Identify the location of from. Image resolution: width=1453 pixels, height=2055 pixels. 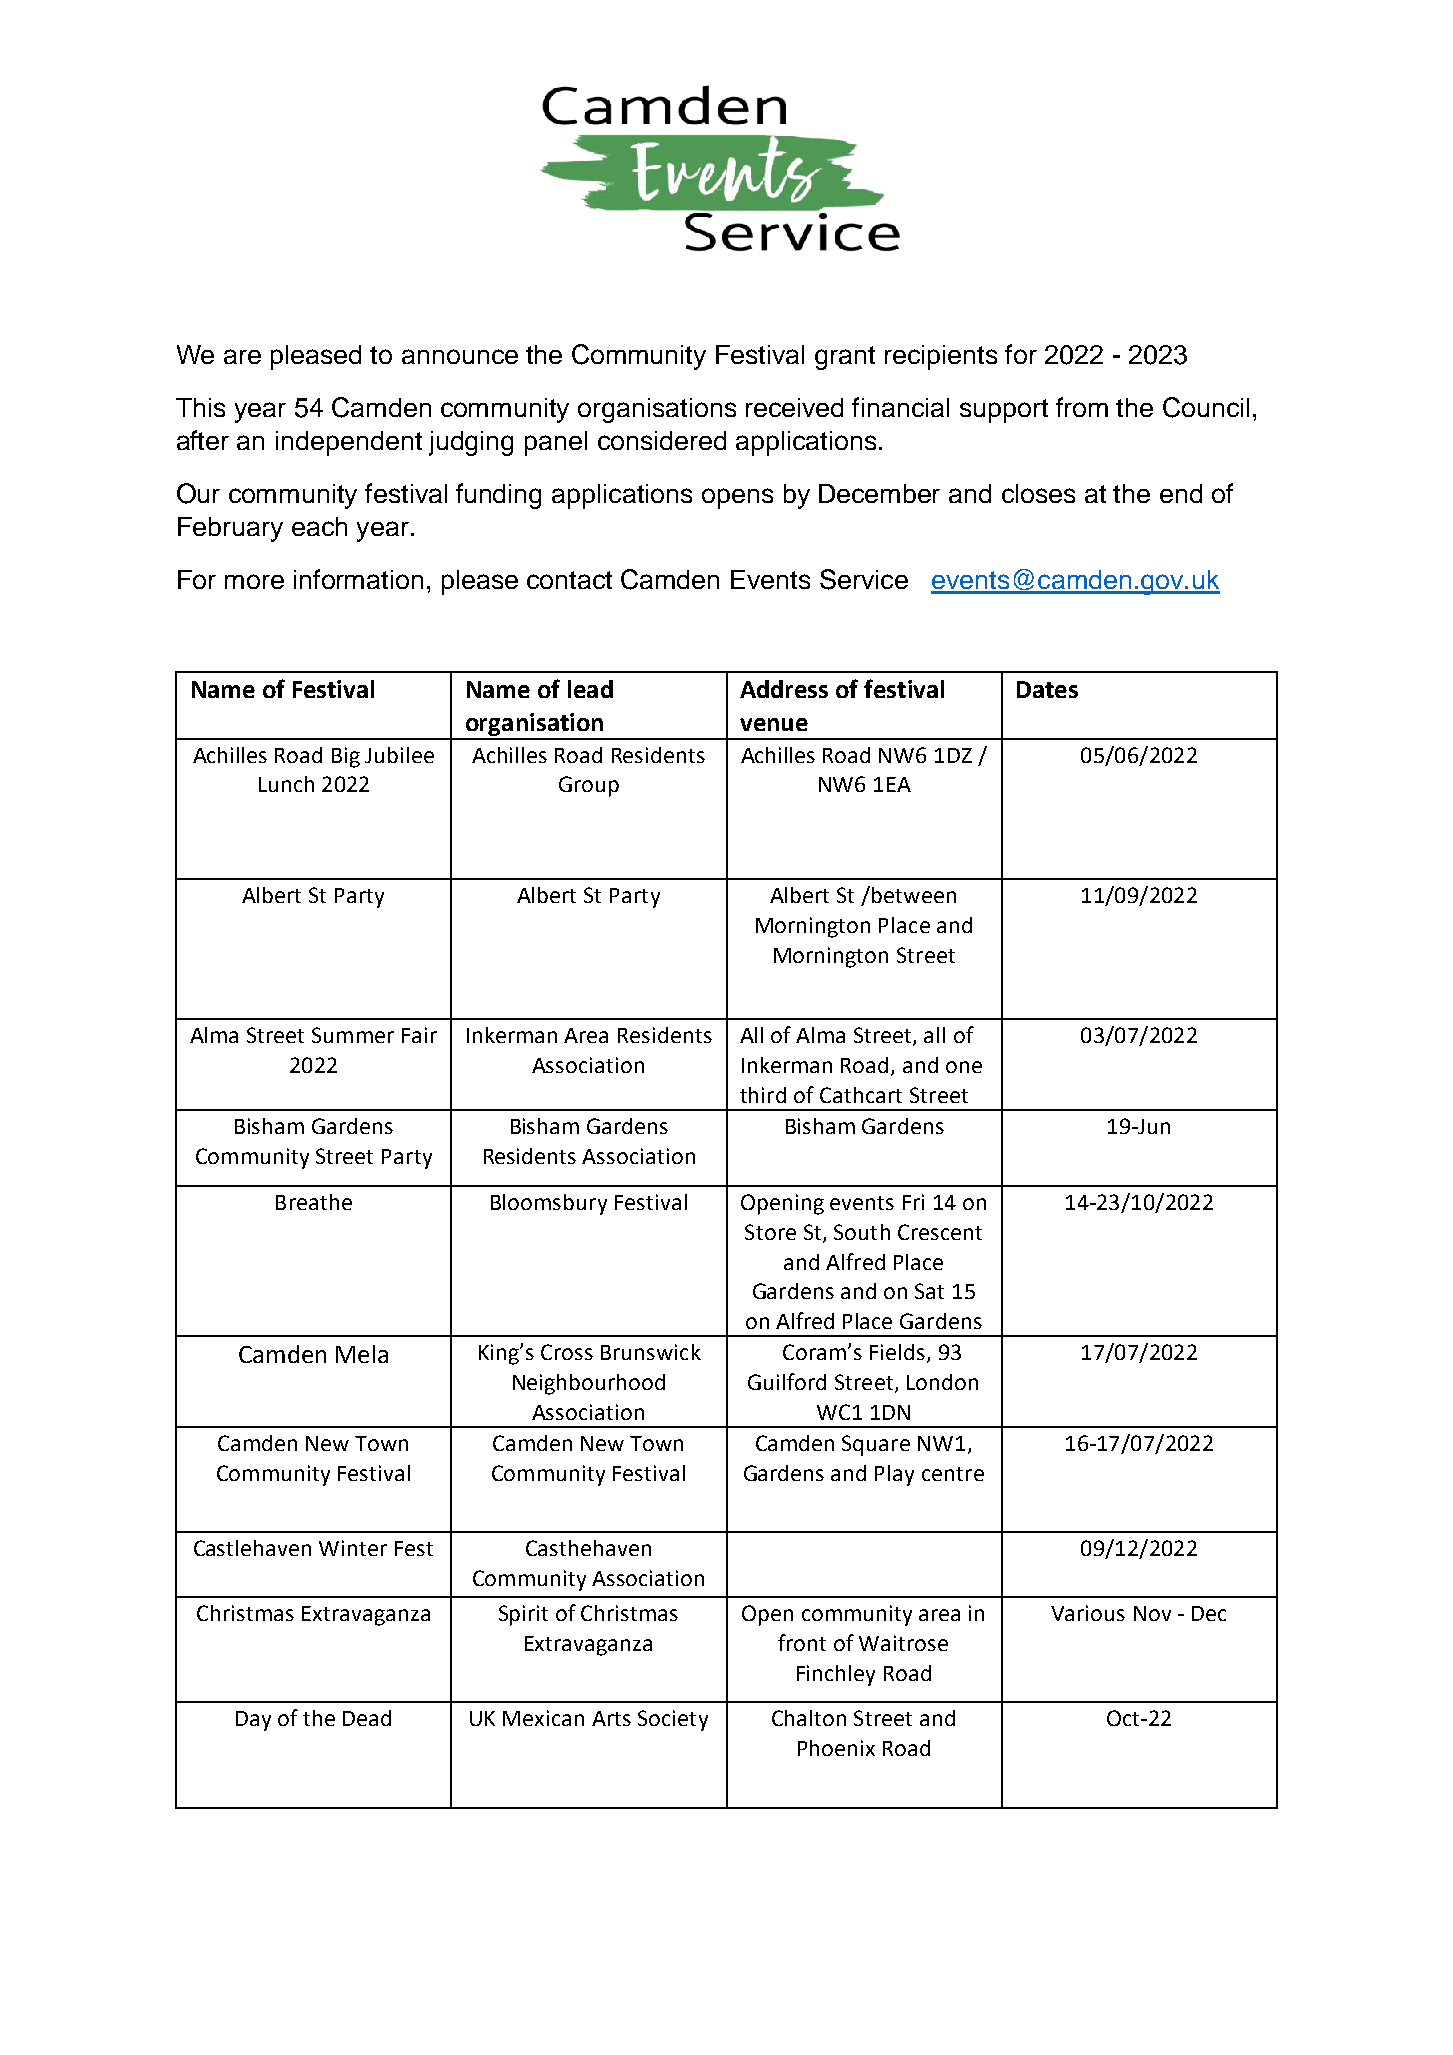
(1082, 407).
